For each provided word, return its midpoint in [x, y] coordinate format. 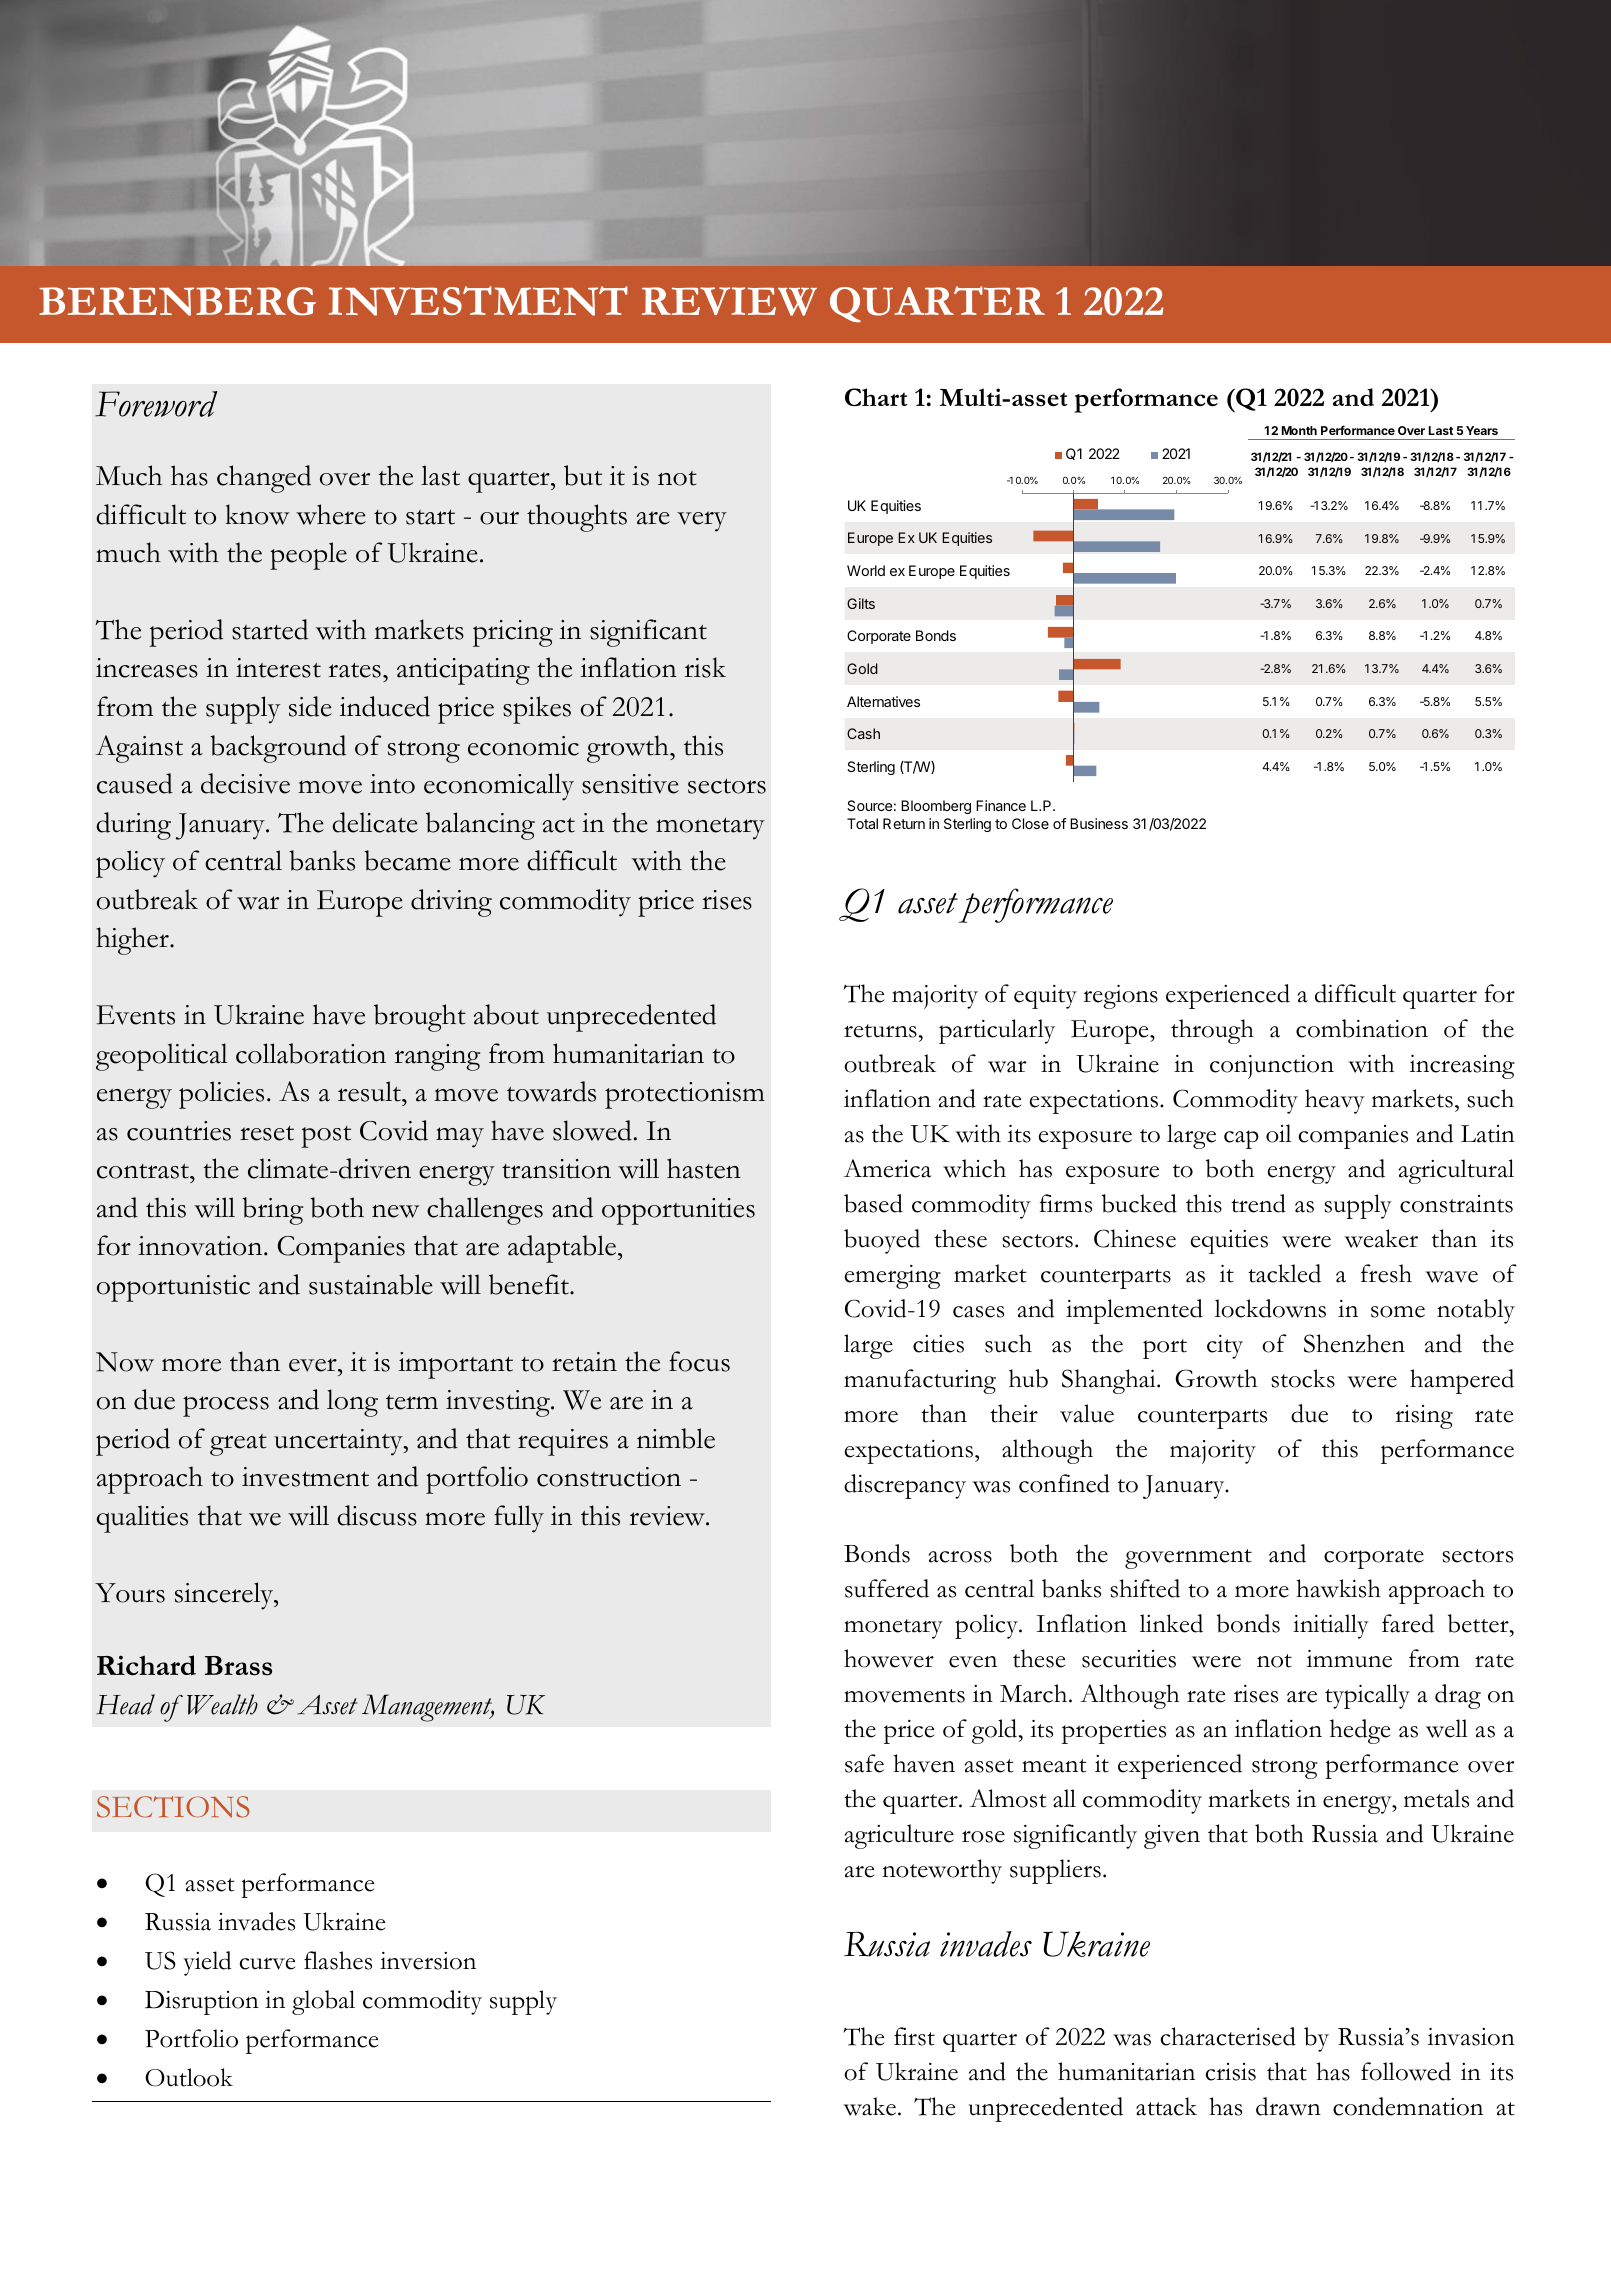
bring [272, 1211]
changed [264, 479]
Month [1299, 430]
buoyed [882, 1241]
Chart [876, 397]
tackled [1284, 1273]
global [323, 2002]
